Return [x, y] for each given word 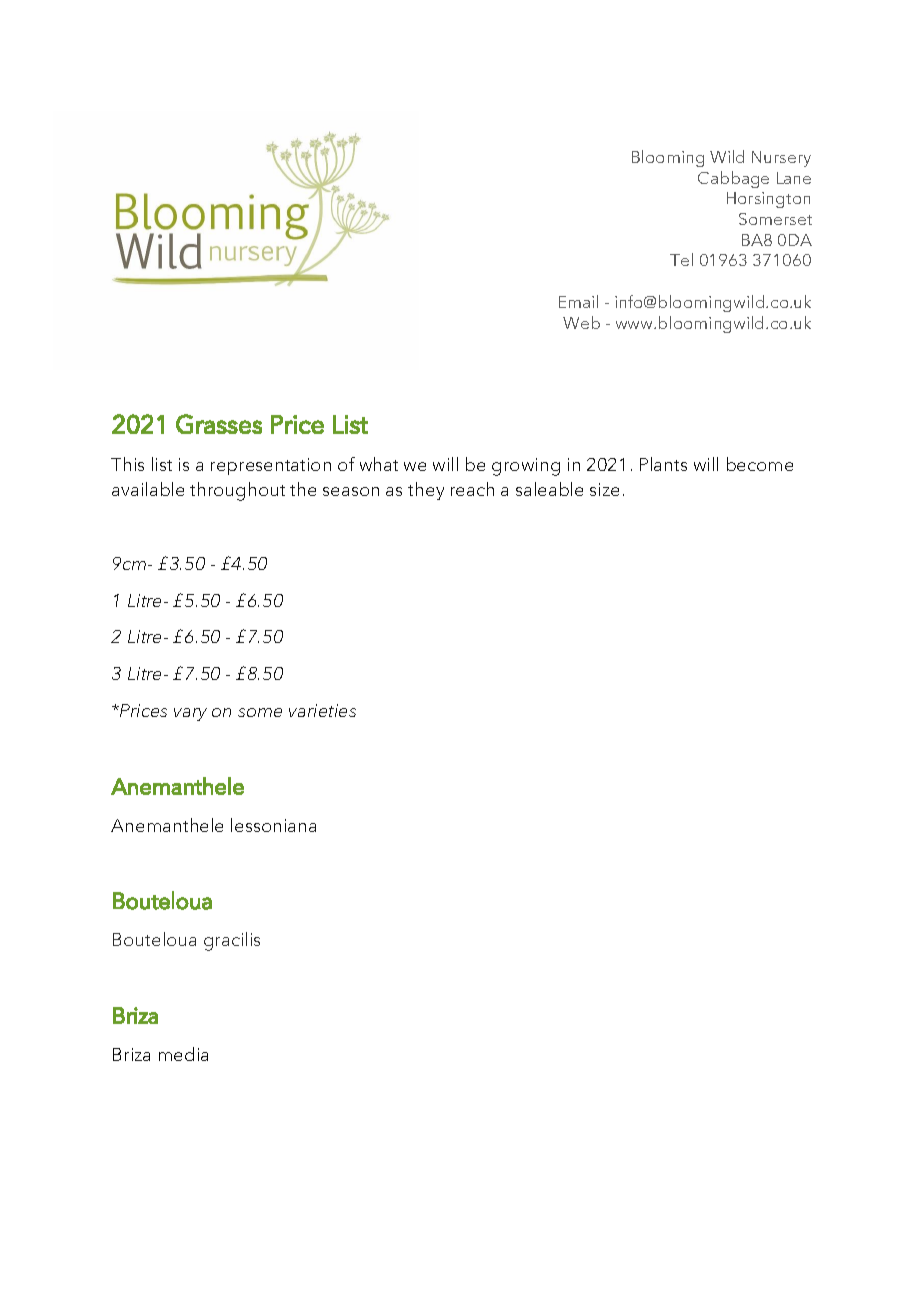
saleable [549, 489]
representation [271, 466]
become [760, 464]
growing [526, 467]
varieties [322, 710]
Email [578, 301]
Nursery [781, 159]
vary [190, 714]
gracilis [232, 941]
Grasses [219, 424]
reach [472, 489]
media [183, 1054]
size [604, 489]
